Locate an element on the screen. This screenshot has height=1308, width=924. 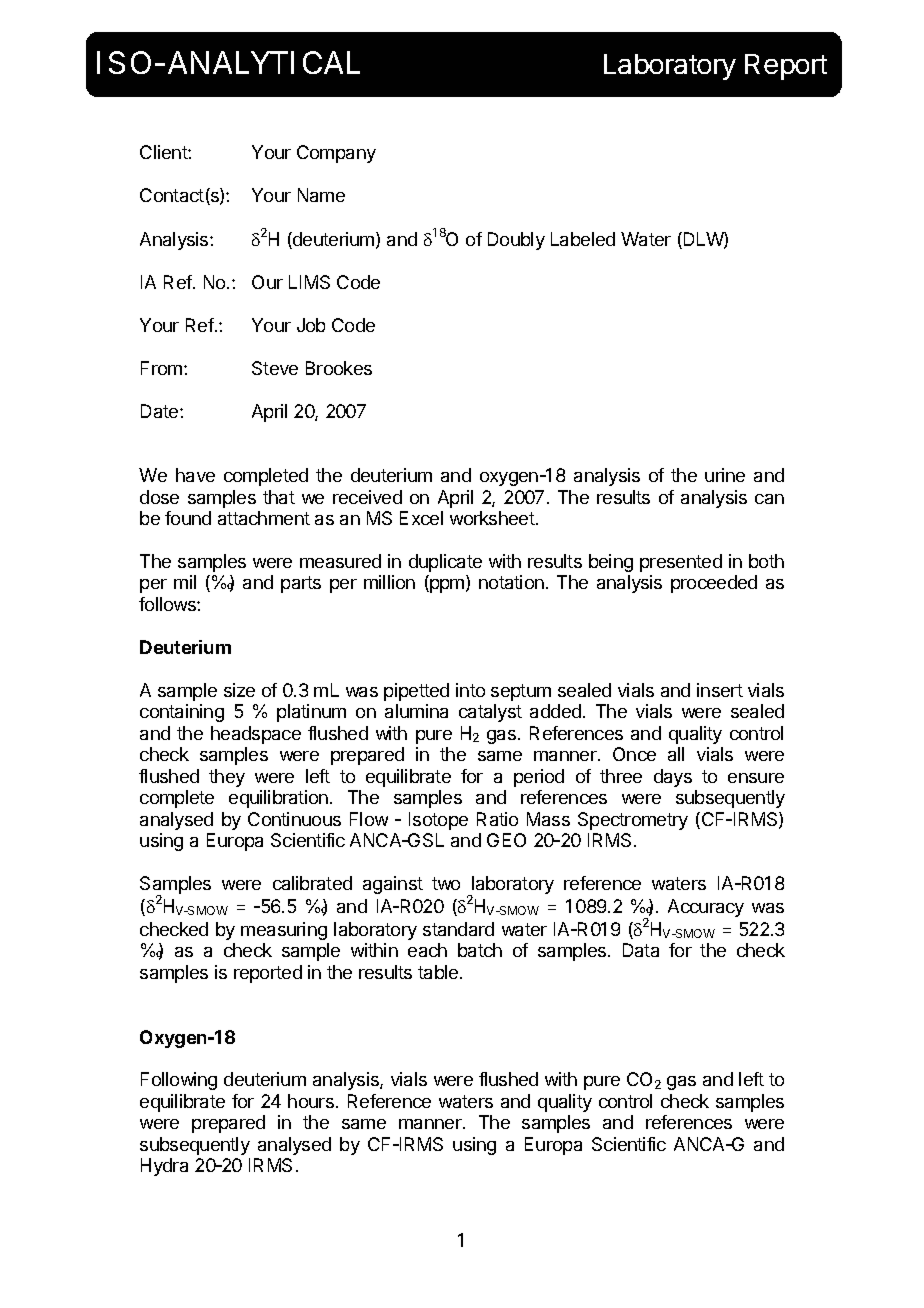
they is located at coordinates (227, 778).
